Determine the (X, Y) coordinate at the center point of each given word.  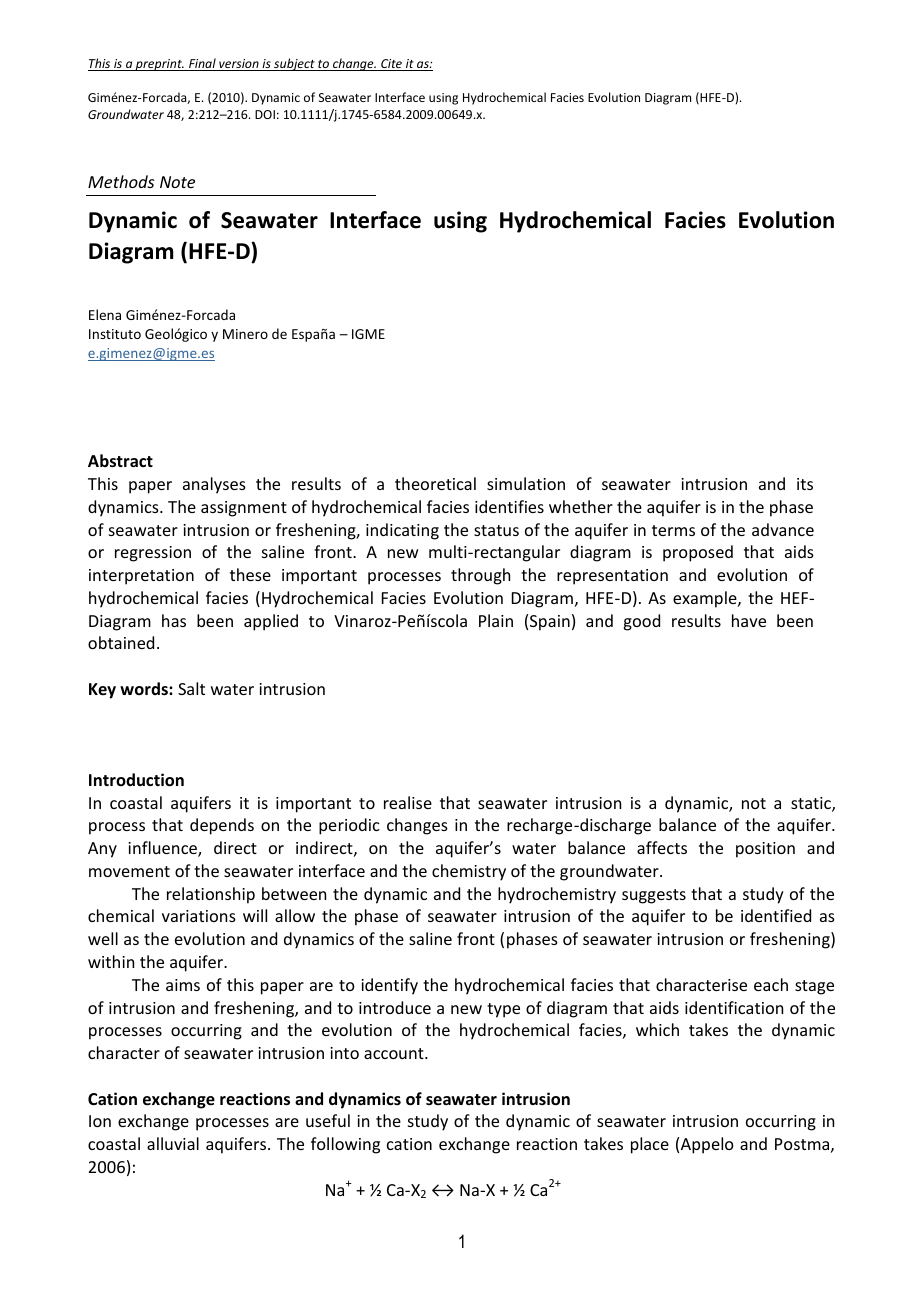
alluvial (173, 1143)
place (650, 1145)
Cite (392, 65)
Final (202, 64)
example (706, 599)
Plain (496, 620)
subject (294, 64)
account (395, 1053)
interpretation (141, 577)
